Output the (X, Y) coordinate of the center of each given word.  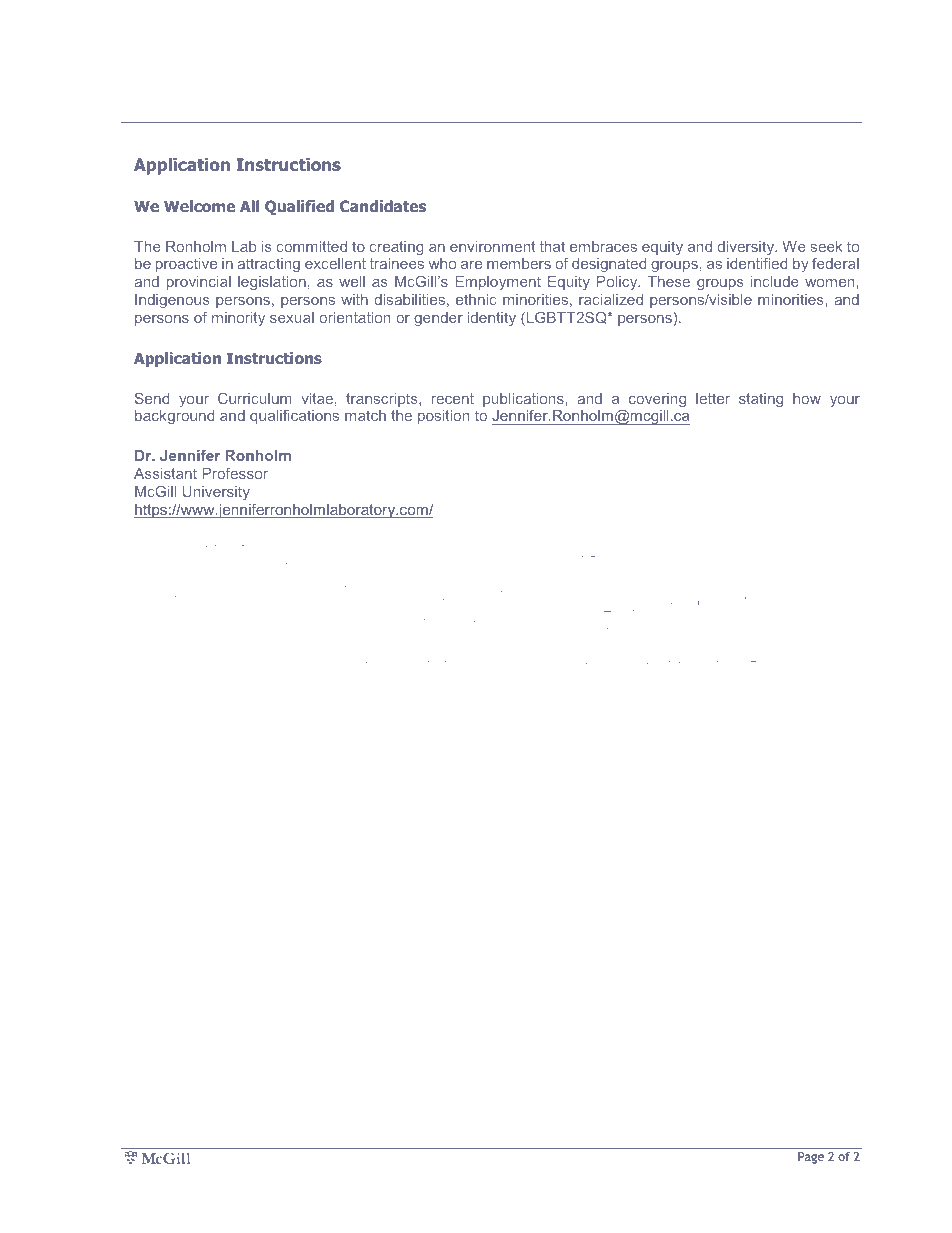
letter (713, 398)
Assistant (165, 473)
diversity (747, 248)
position (443, 417)
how (807, 398)
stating (761, 400)
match (365, 415)
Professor (235, 473)
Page (811, 1158)
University (216, 493)
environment (493, 246)
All (249, 206)
